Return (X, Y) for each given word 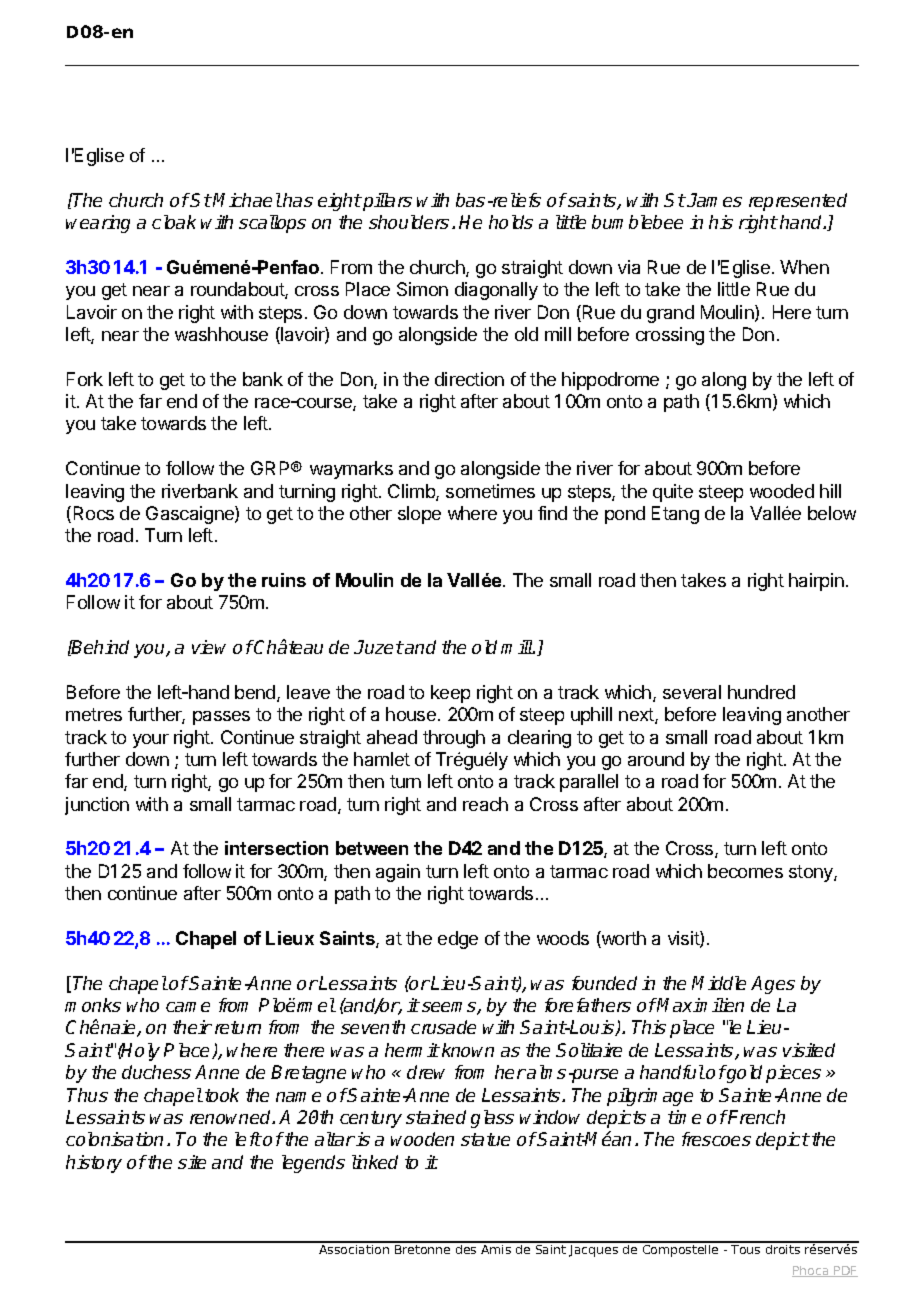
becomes (745, 871)
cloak (174, 222)
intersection (276, 848)
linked (375, 1162)
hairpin (816, 582)
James (714, 200)
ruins (284, 580)
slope (419, 515)
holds (511, 222)
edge (458, 940)
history (94, 1164)
